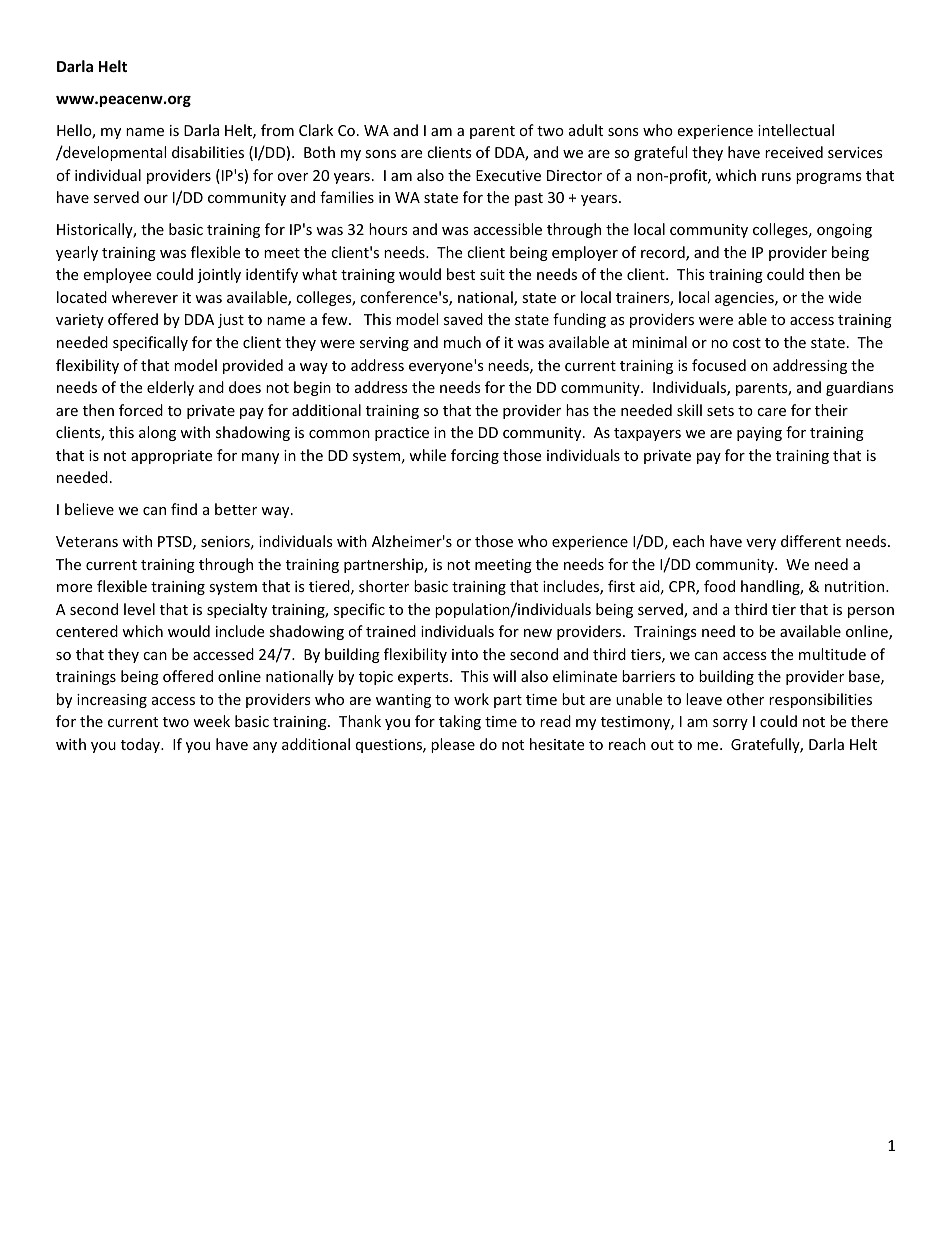  What do you see at coordinates (719, 365) in the screenshot?
I see `focused` at bounding box center [719, 365].
